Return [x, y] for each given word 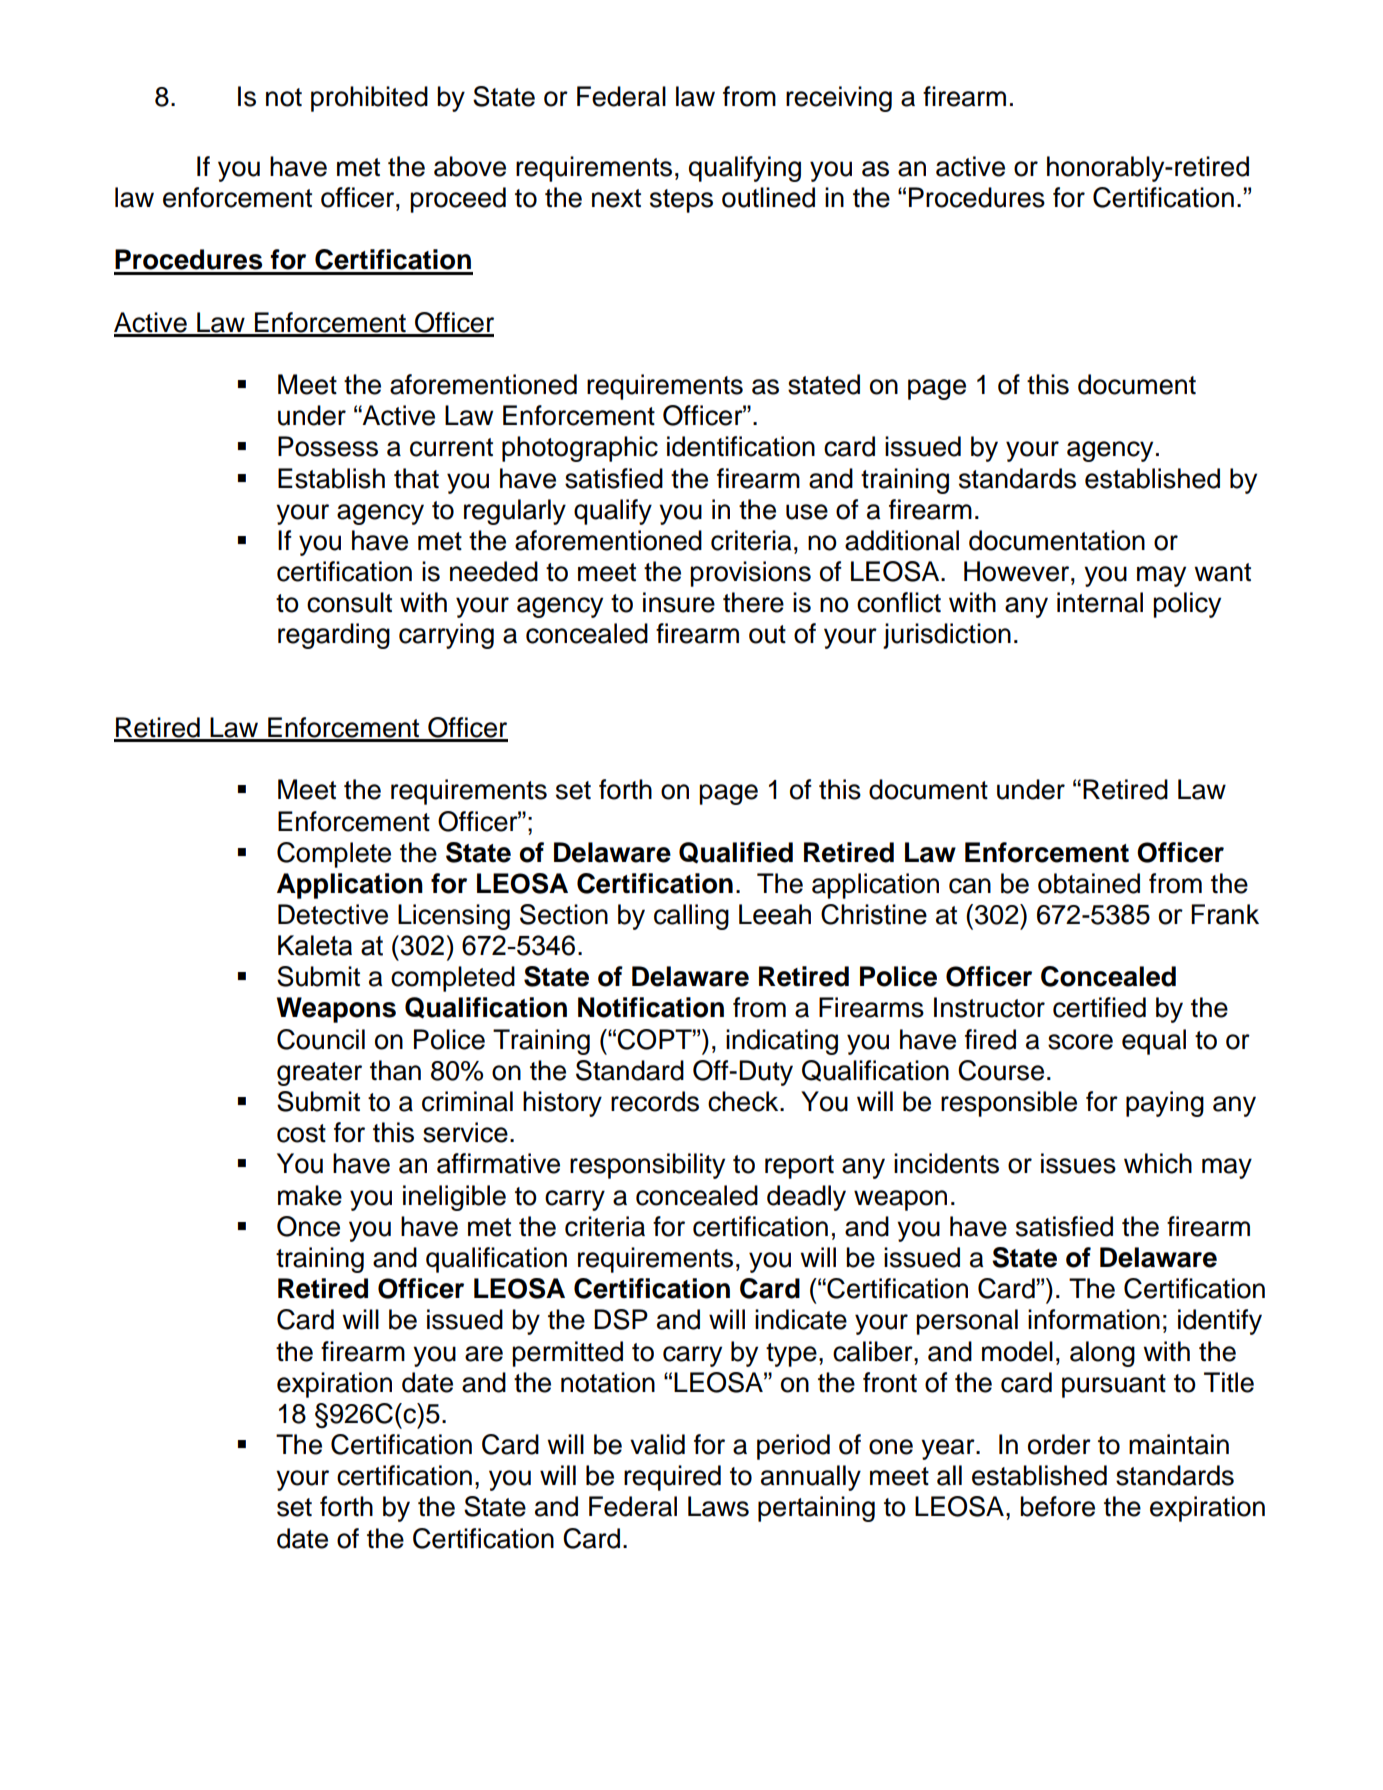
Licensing [454, 917]
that [416, 478]
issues [1078, 1163]
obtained [1089, 883]
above [470, 166]
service [465, 1132]
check [744, 1101]
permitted [567, 1354]
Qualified [736, 853]
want [1222, 572]
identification [741, 446]
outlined [768, 197]
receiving [839, 99]
